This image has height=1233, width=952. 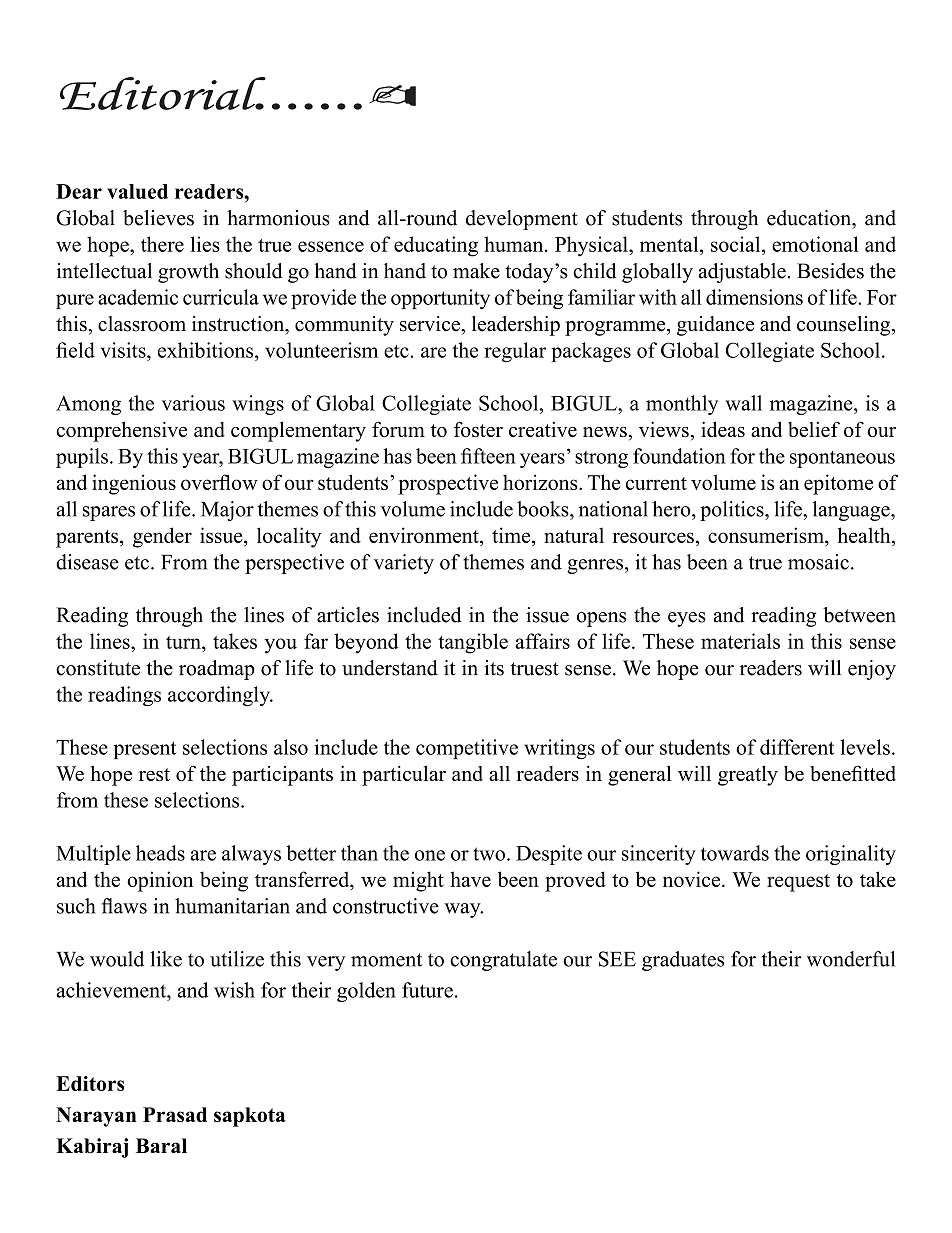 I want to click on competitive, so click(x=467, y=749).
